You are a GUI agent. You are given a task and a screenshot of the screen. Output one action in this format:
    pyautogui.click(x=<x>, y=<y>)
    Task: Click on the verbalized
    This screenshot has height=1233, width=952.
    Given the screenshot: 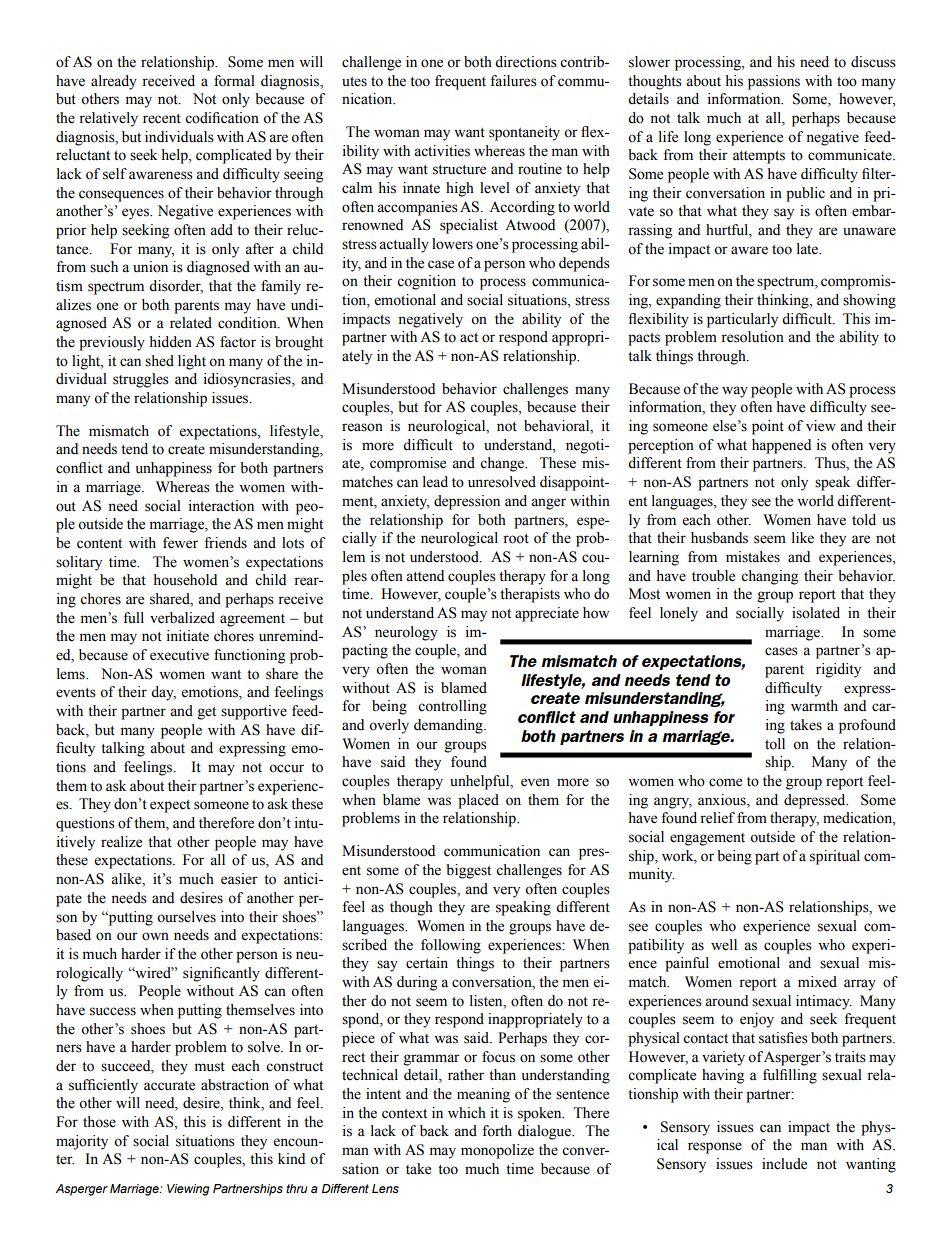 What is the action you would take?
    pyautogui.click(x=182, y=618)
